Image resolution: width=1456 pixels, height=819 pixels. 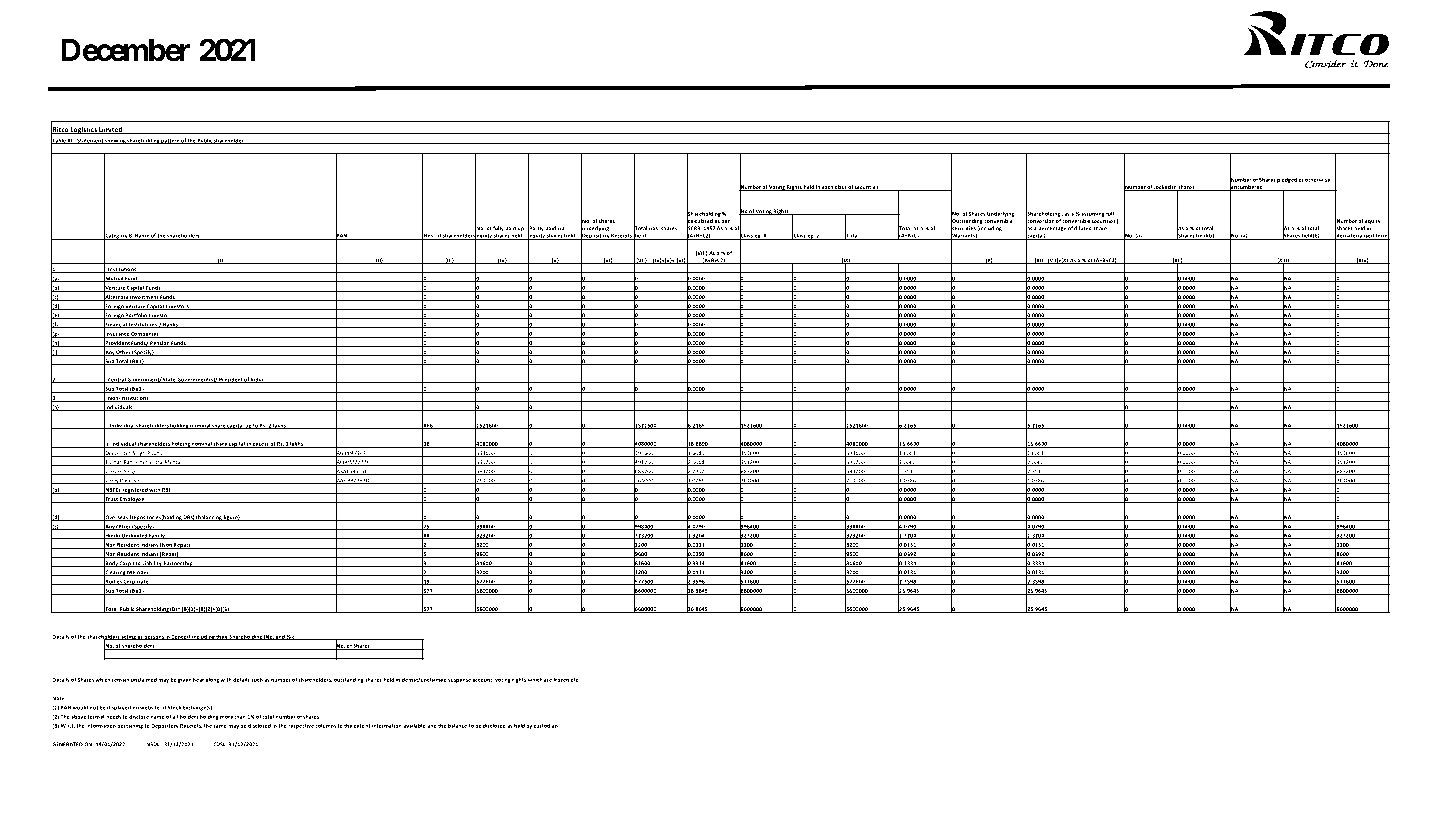 I want to click on pledged, so click(x=1287, y=180).
